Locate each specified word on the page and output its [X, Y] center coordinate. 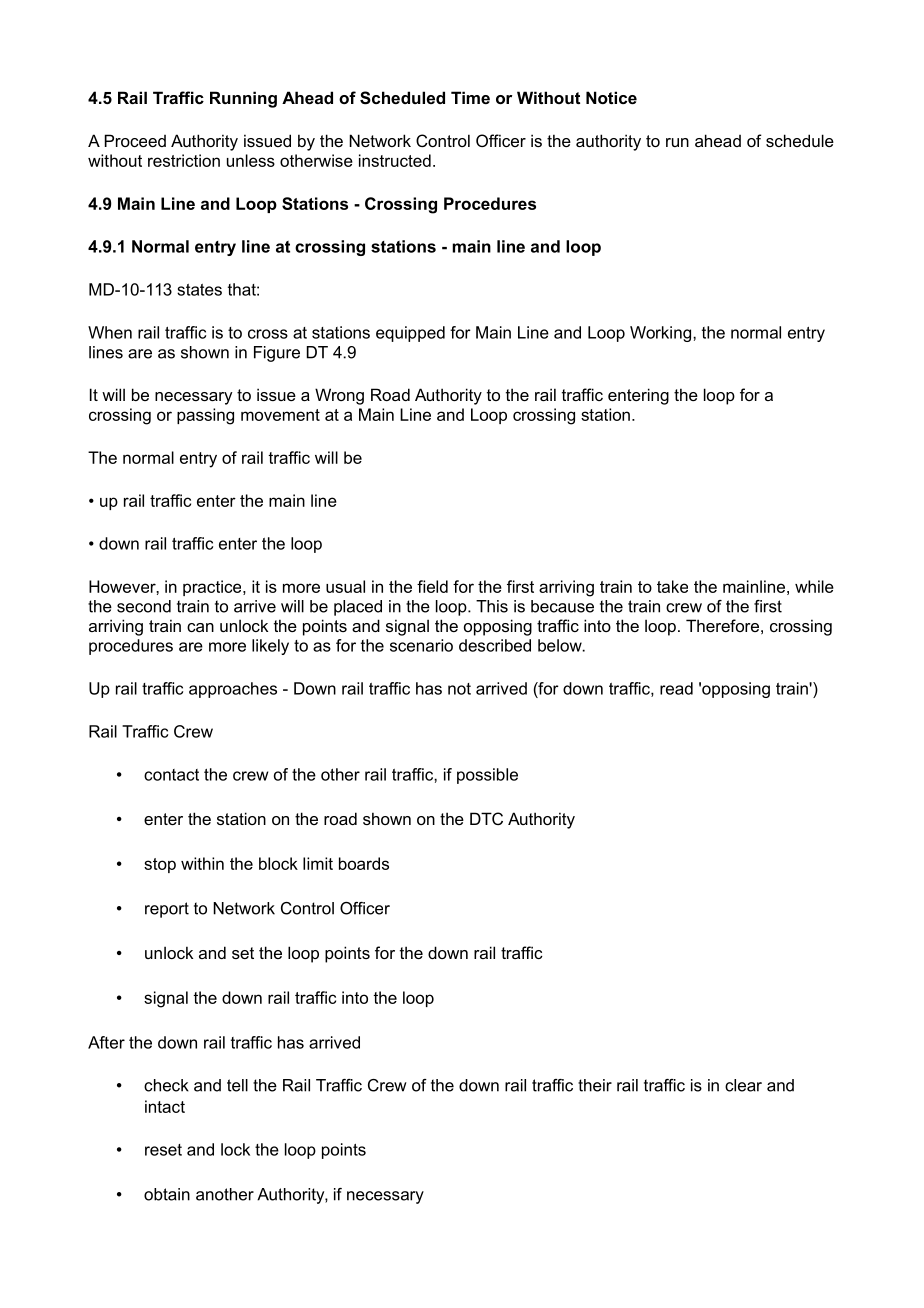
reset [163, 1150]
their [595, 1085]
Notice [611, 97]
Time [470, 97]
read [676, 688]
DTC [486, 818]
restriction [184, 160]
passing [205, 416]
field [432, 586]
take [672, 586]
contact [171, 775]
